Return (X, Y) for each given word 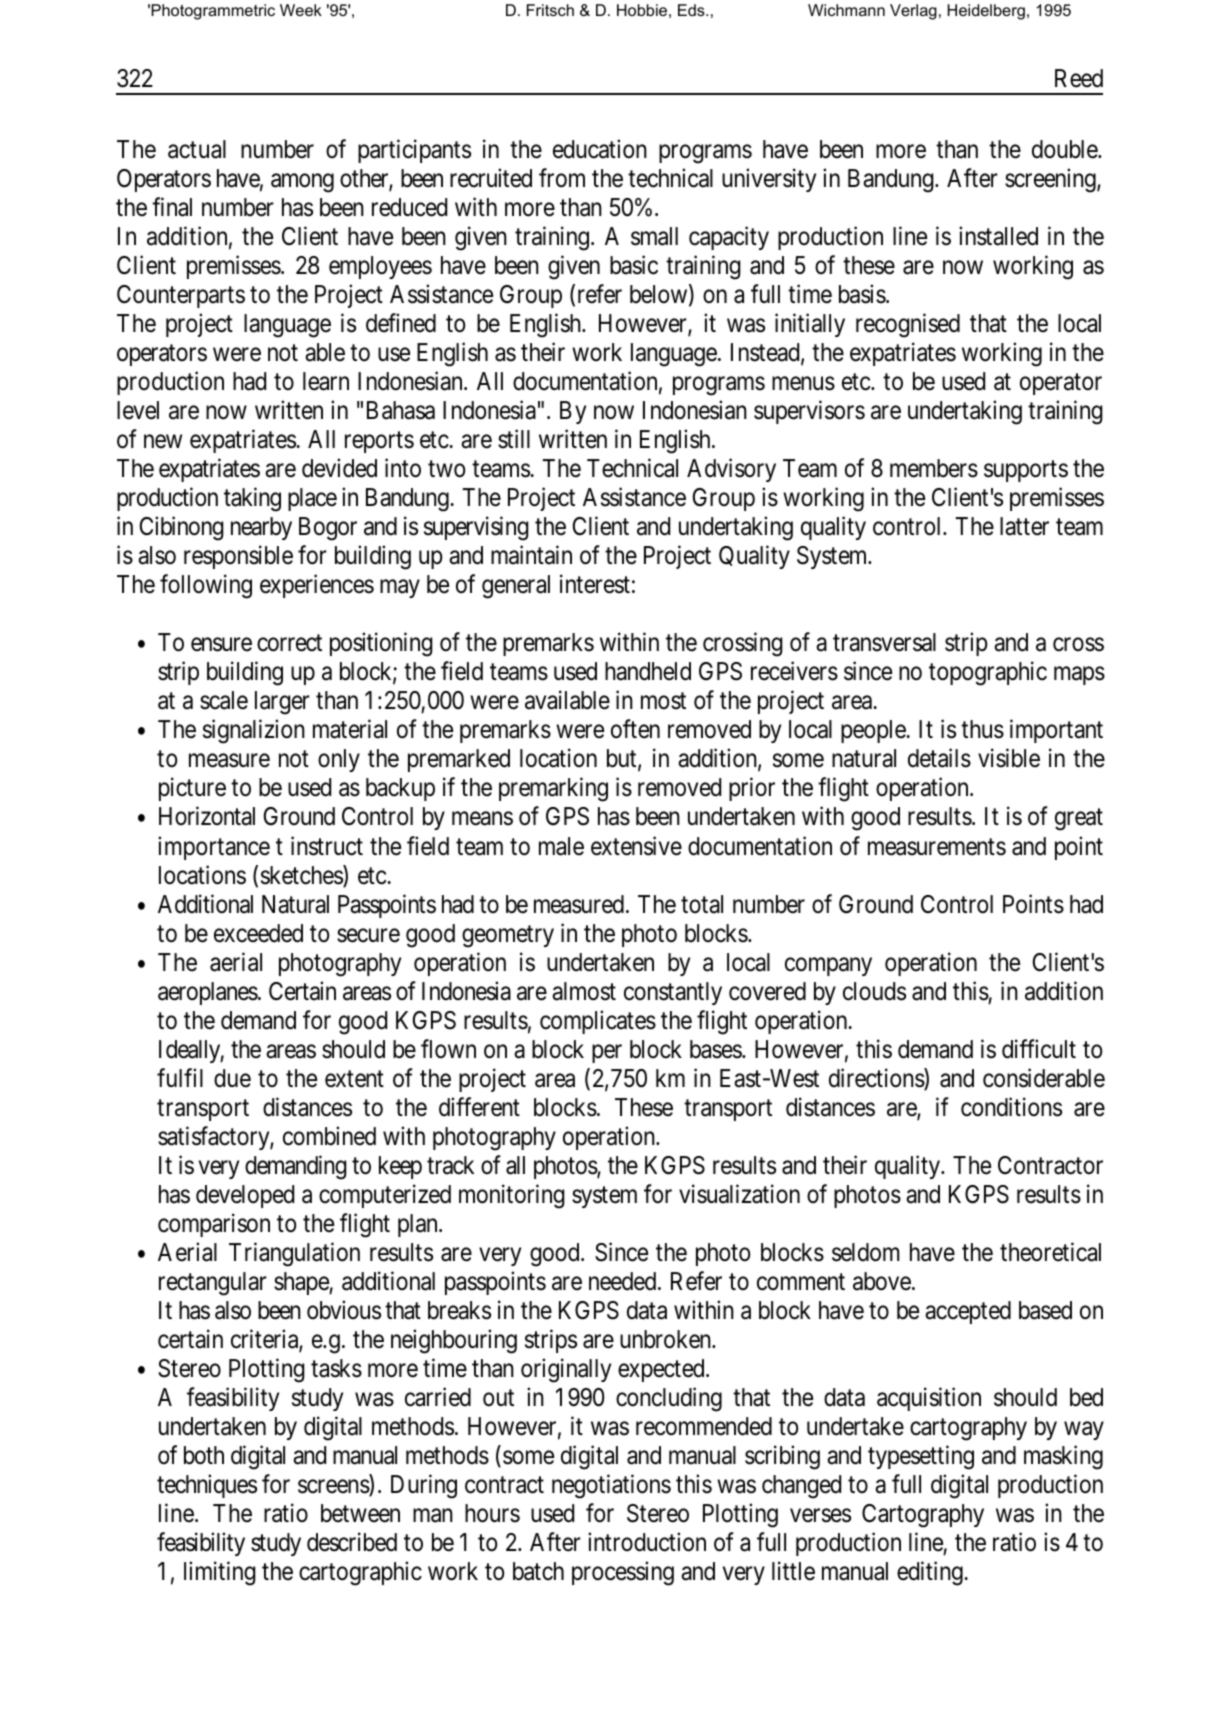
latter (1024, 526)
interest (595, 584)
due (232, 1078)
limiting (220, 1573)
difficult (1039, 1049)
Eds (692, 10)
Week (301, 10)
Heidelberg (986, 12)
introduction (647, 1542)
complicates (598, 1022)
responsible (238, 557)
